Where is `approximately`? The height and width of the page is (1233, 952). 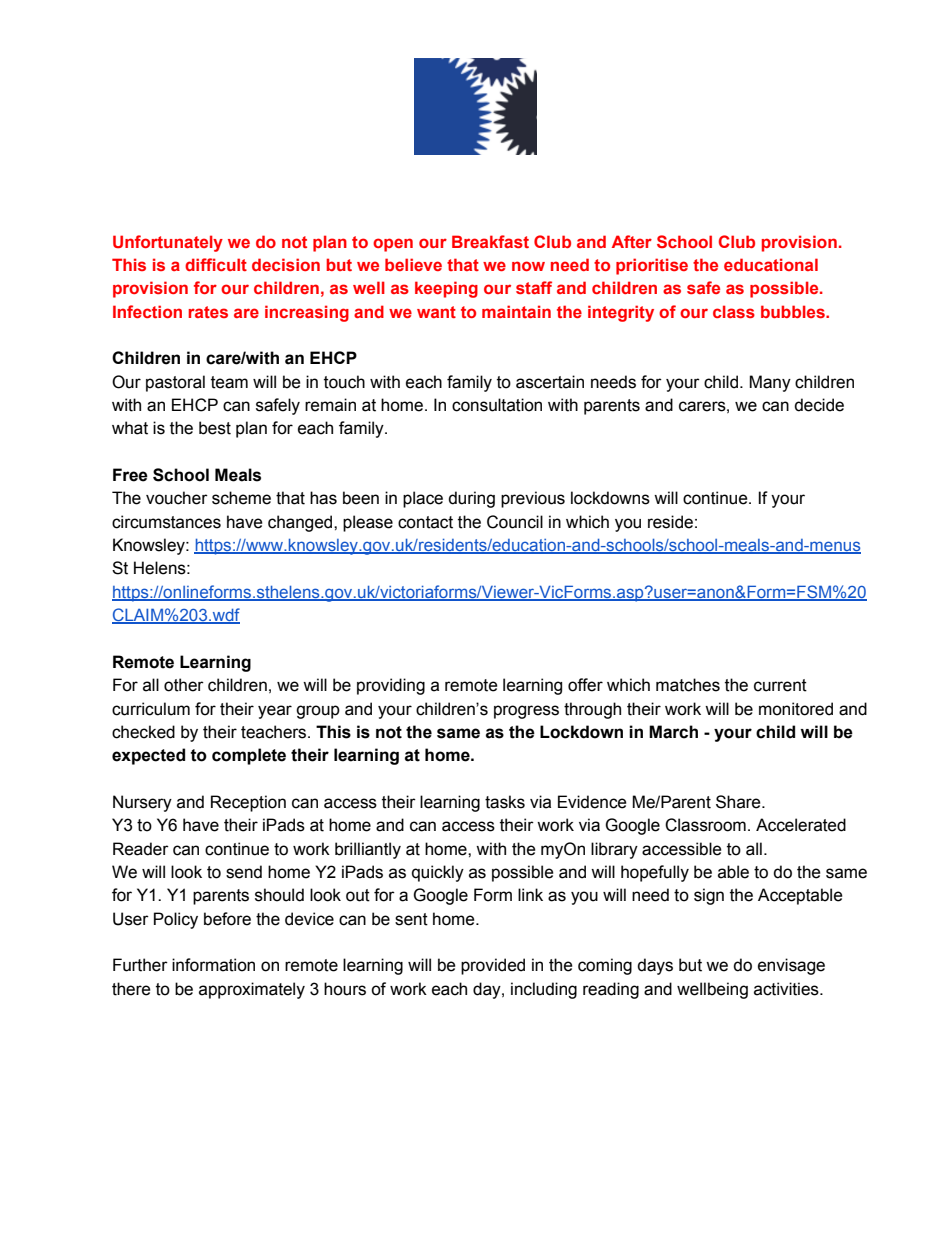 approximately is located at coordinates (252, 990).
